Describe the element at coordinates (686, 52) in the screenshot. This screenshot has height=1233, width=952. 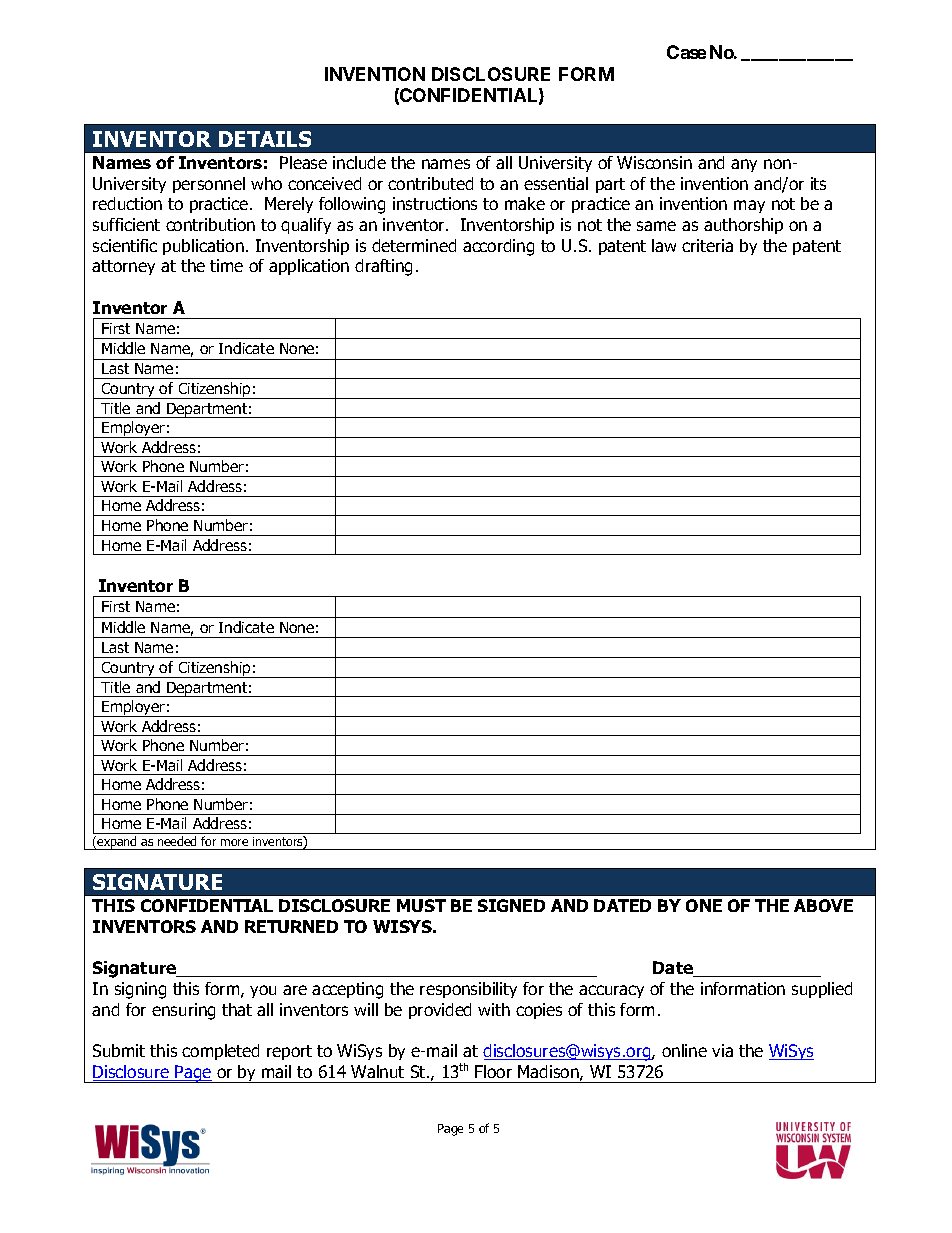
I see `Case` at that location.
